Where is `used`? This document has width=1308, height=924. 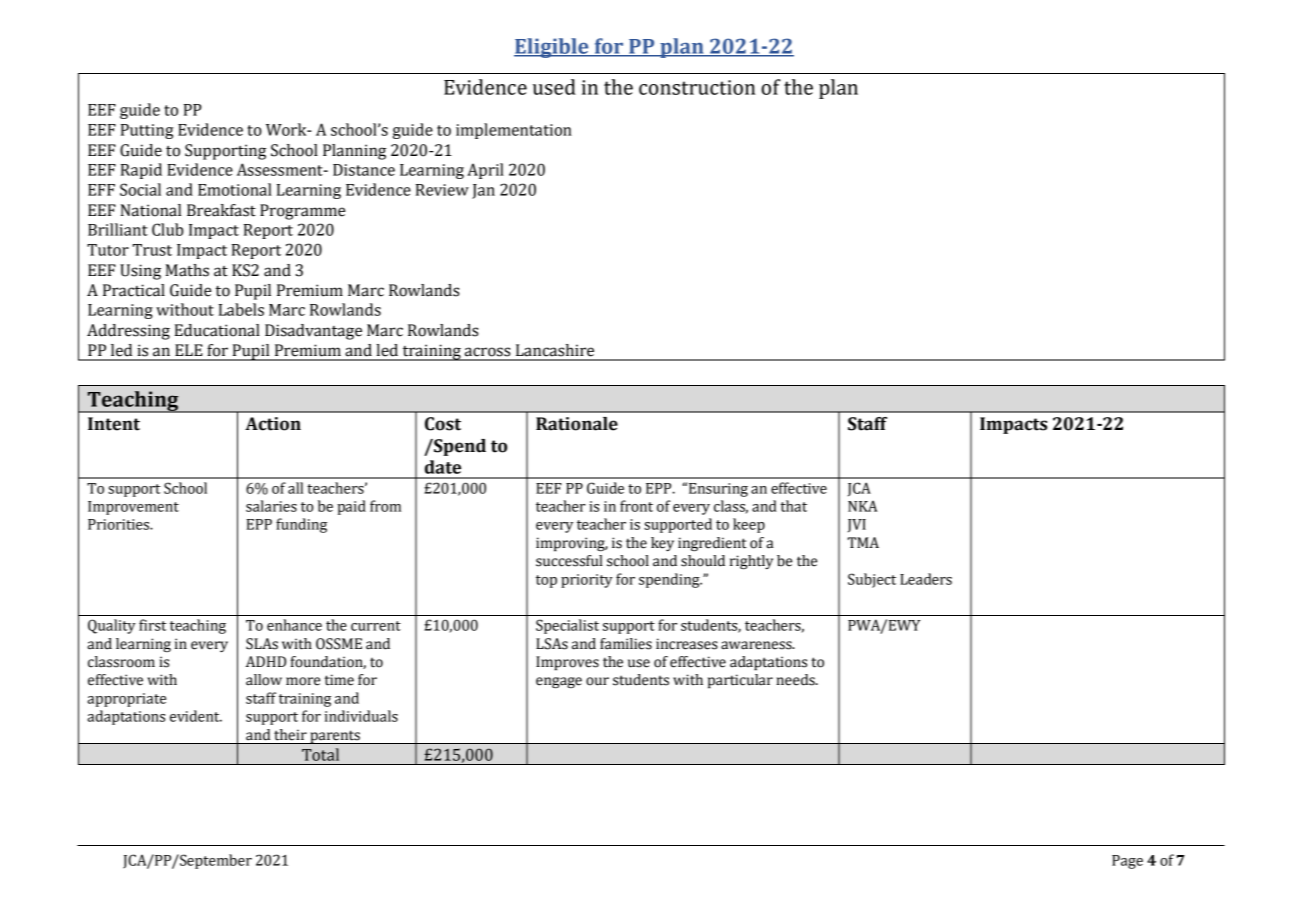 used is located at coordinates (554, 87).
